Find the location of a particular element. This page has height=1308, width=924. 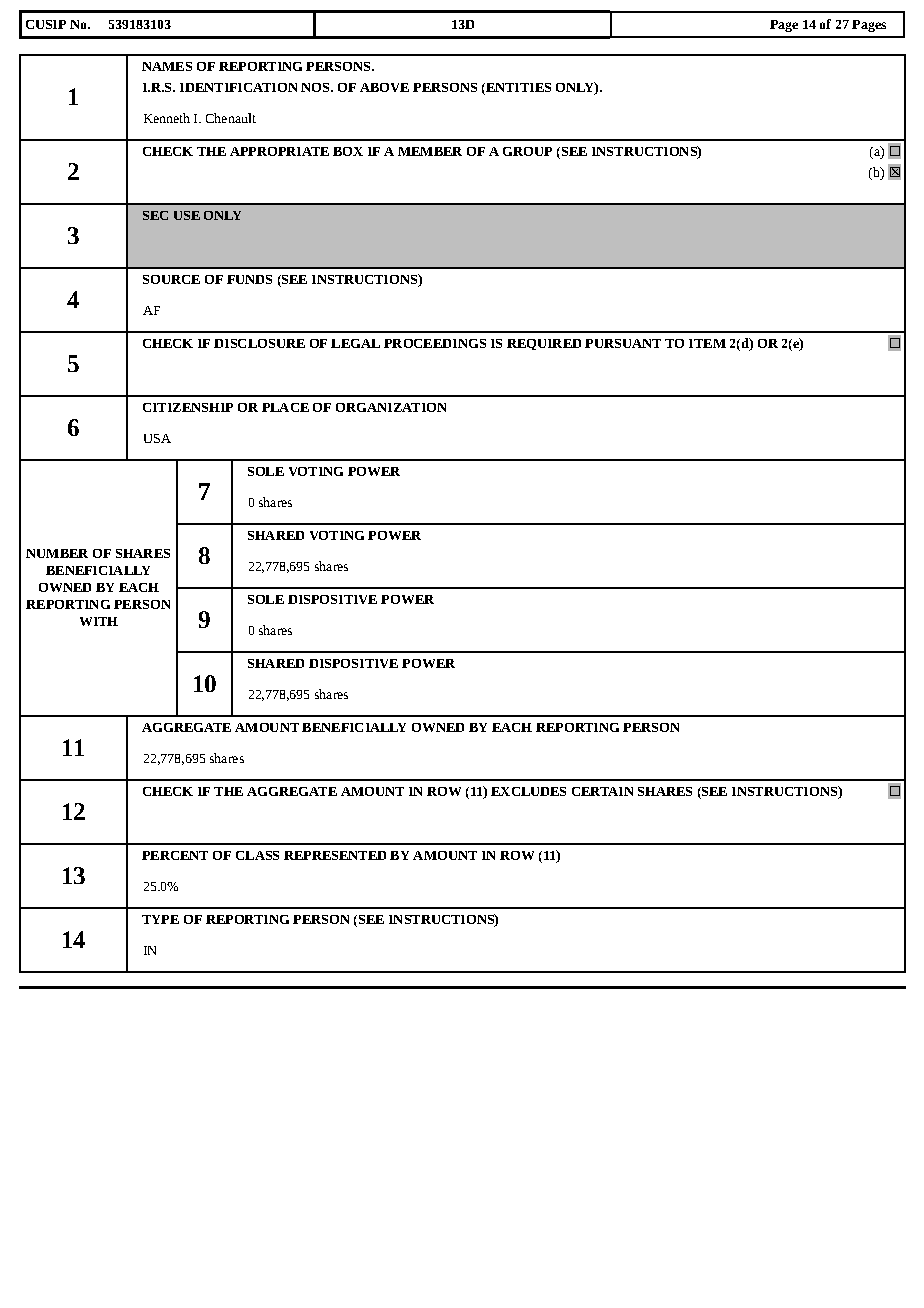

PERCENT is located at coordinates (175, 855).
